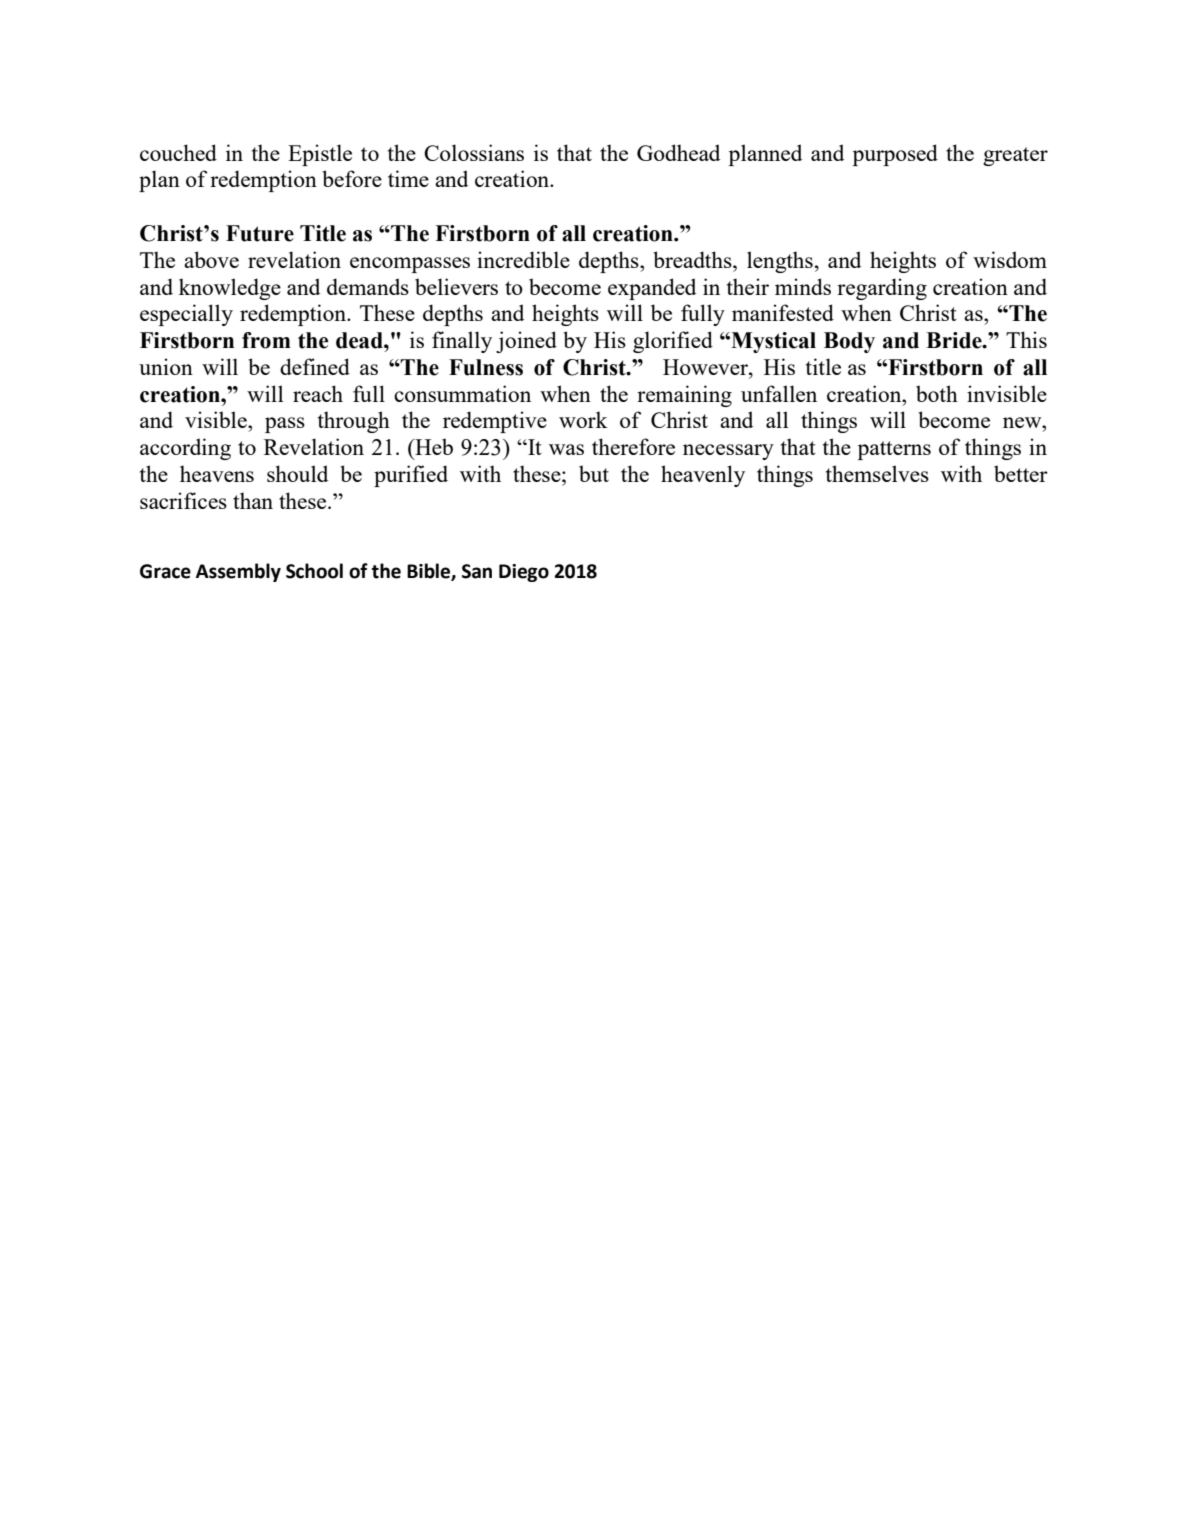 The height and width of the screenshot is (1537, 1187). Describe the element at coordinates (895, 155) in the screenshot. I see `purposed` at that location.
